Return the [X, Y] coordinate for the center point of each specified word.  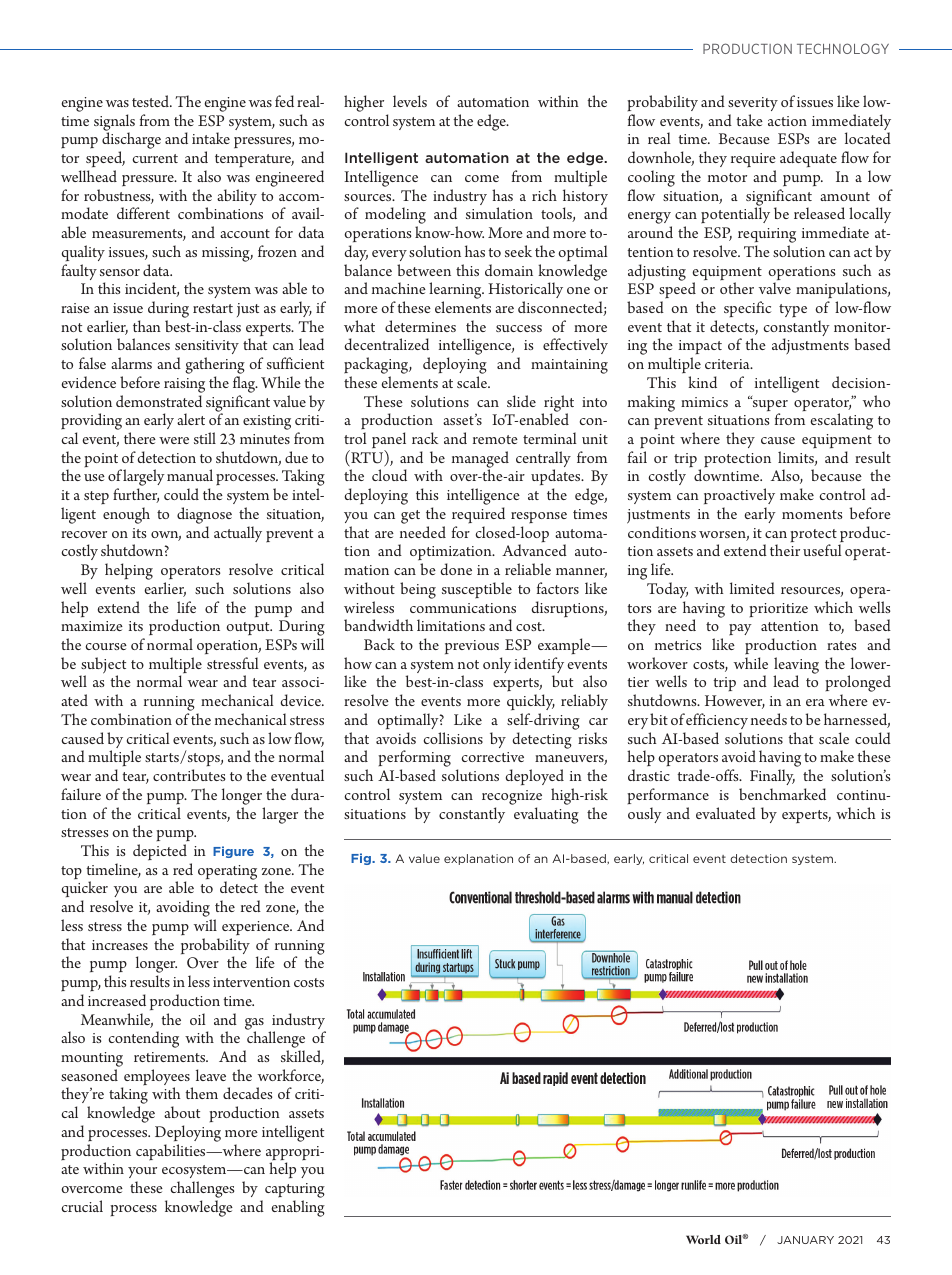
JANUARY [805, 1240]
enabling [298, 1208]
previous [472, 647]
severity [753, 104]
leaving [796, 666]
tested [152, 101]
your [142, 1174]
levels [410, 101]
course [106, 646]
